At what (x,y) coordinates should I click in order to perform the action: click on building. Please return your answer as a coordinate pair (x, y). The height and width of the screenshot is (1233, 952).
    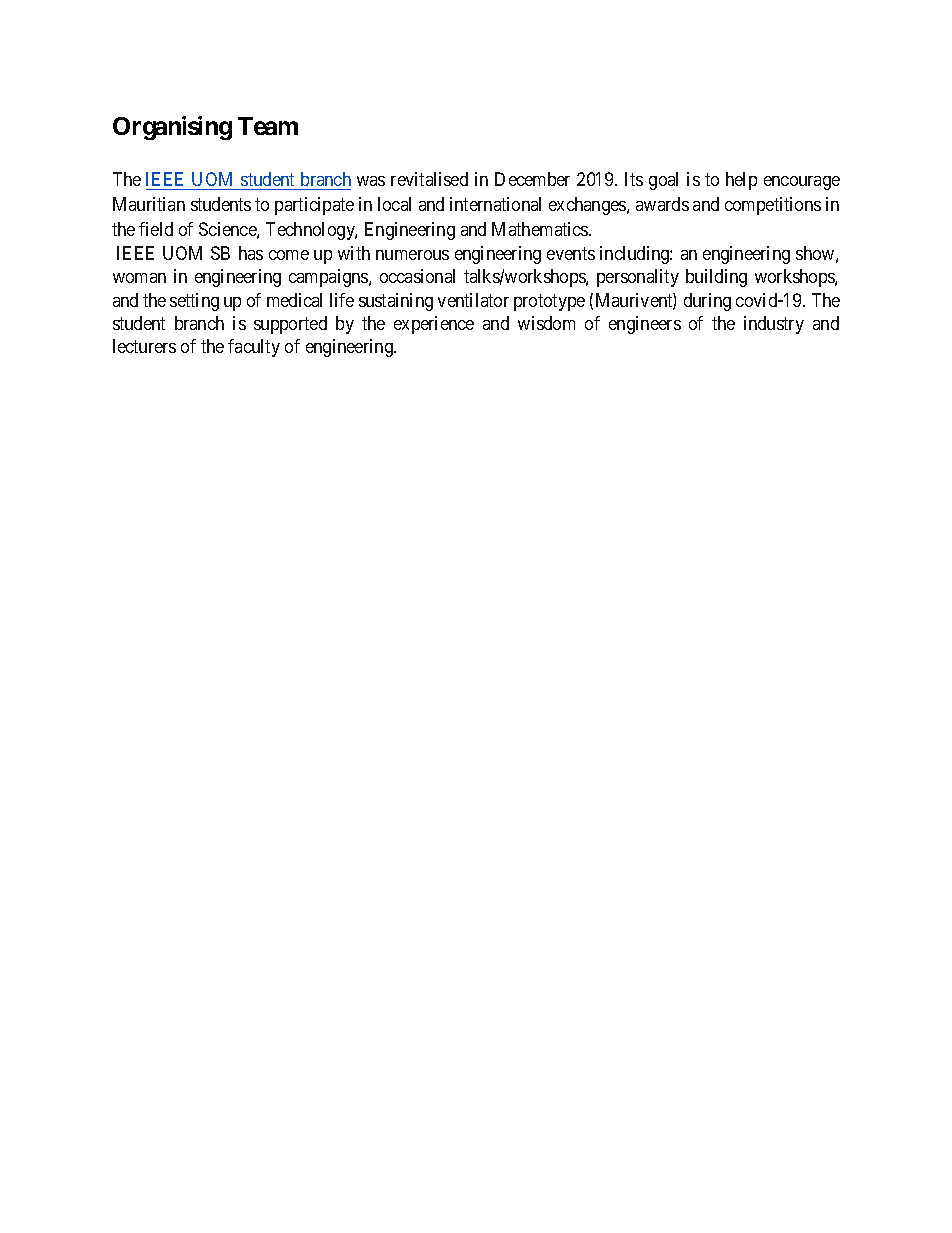
    Looking at the image, I should click on (716, 278).
